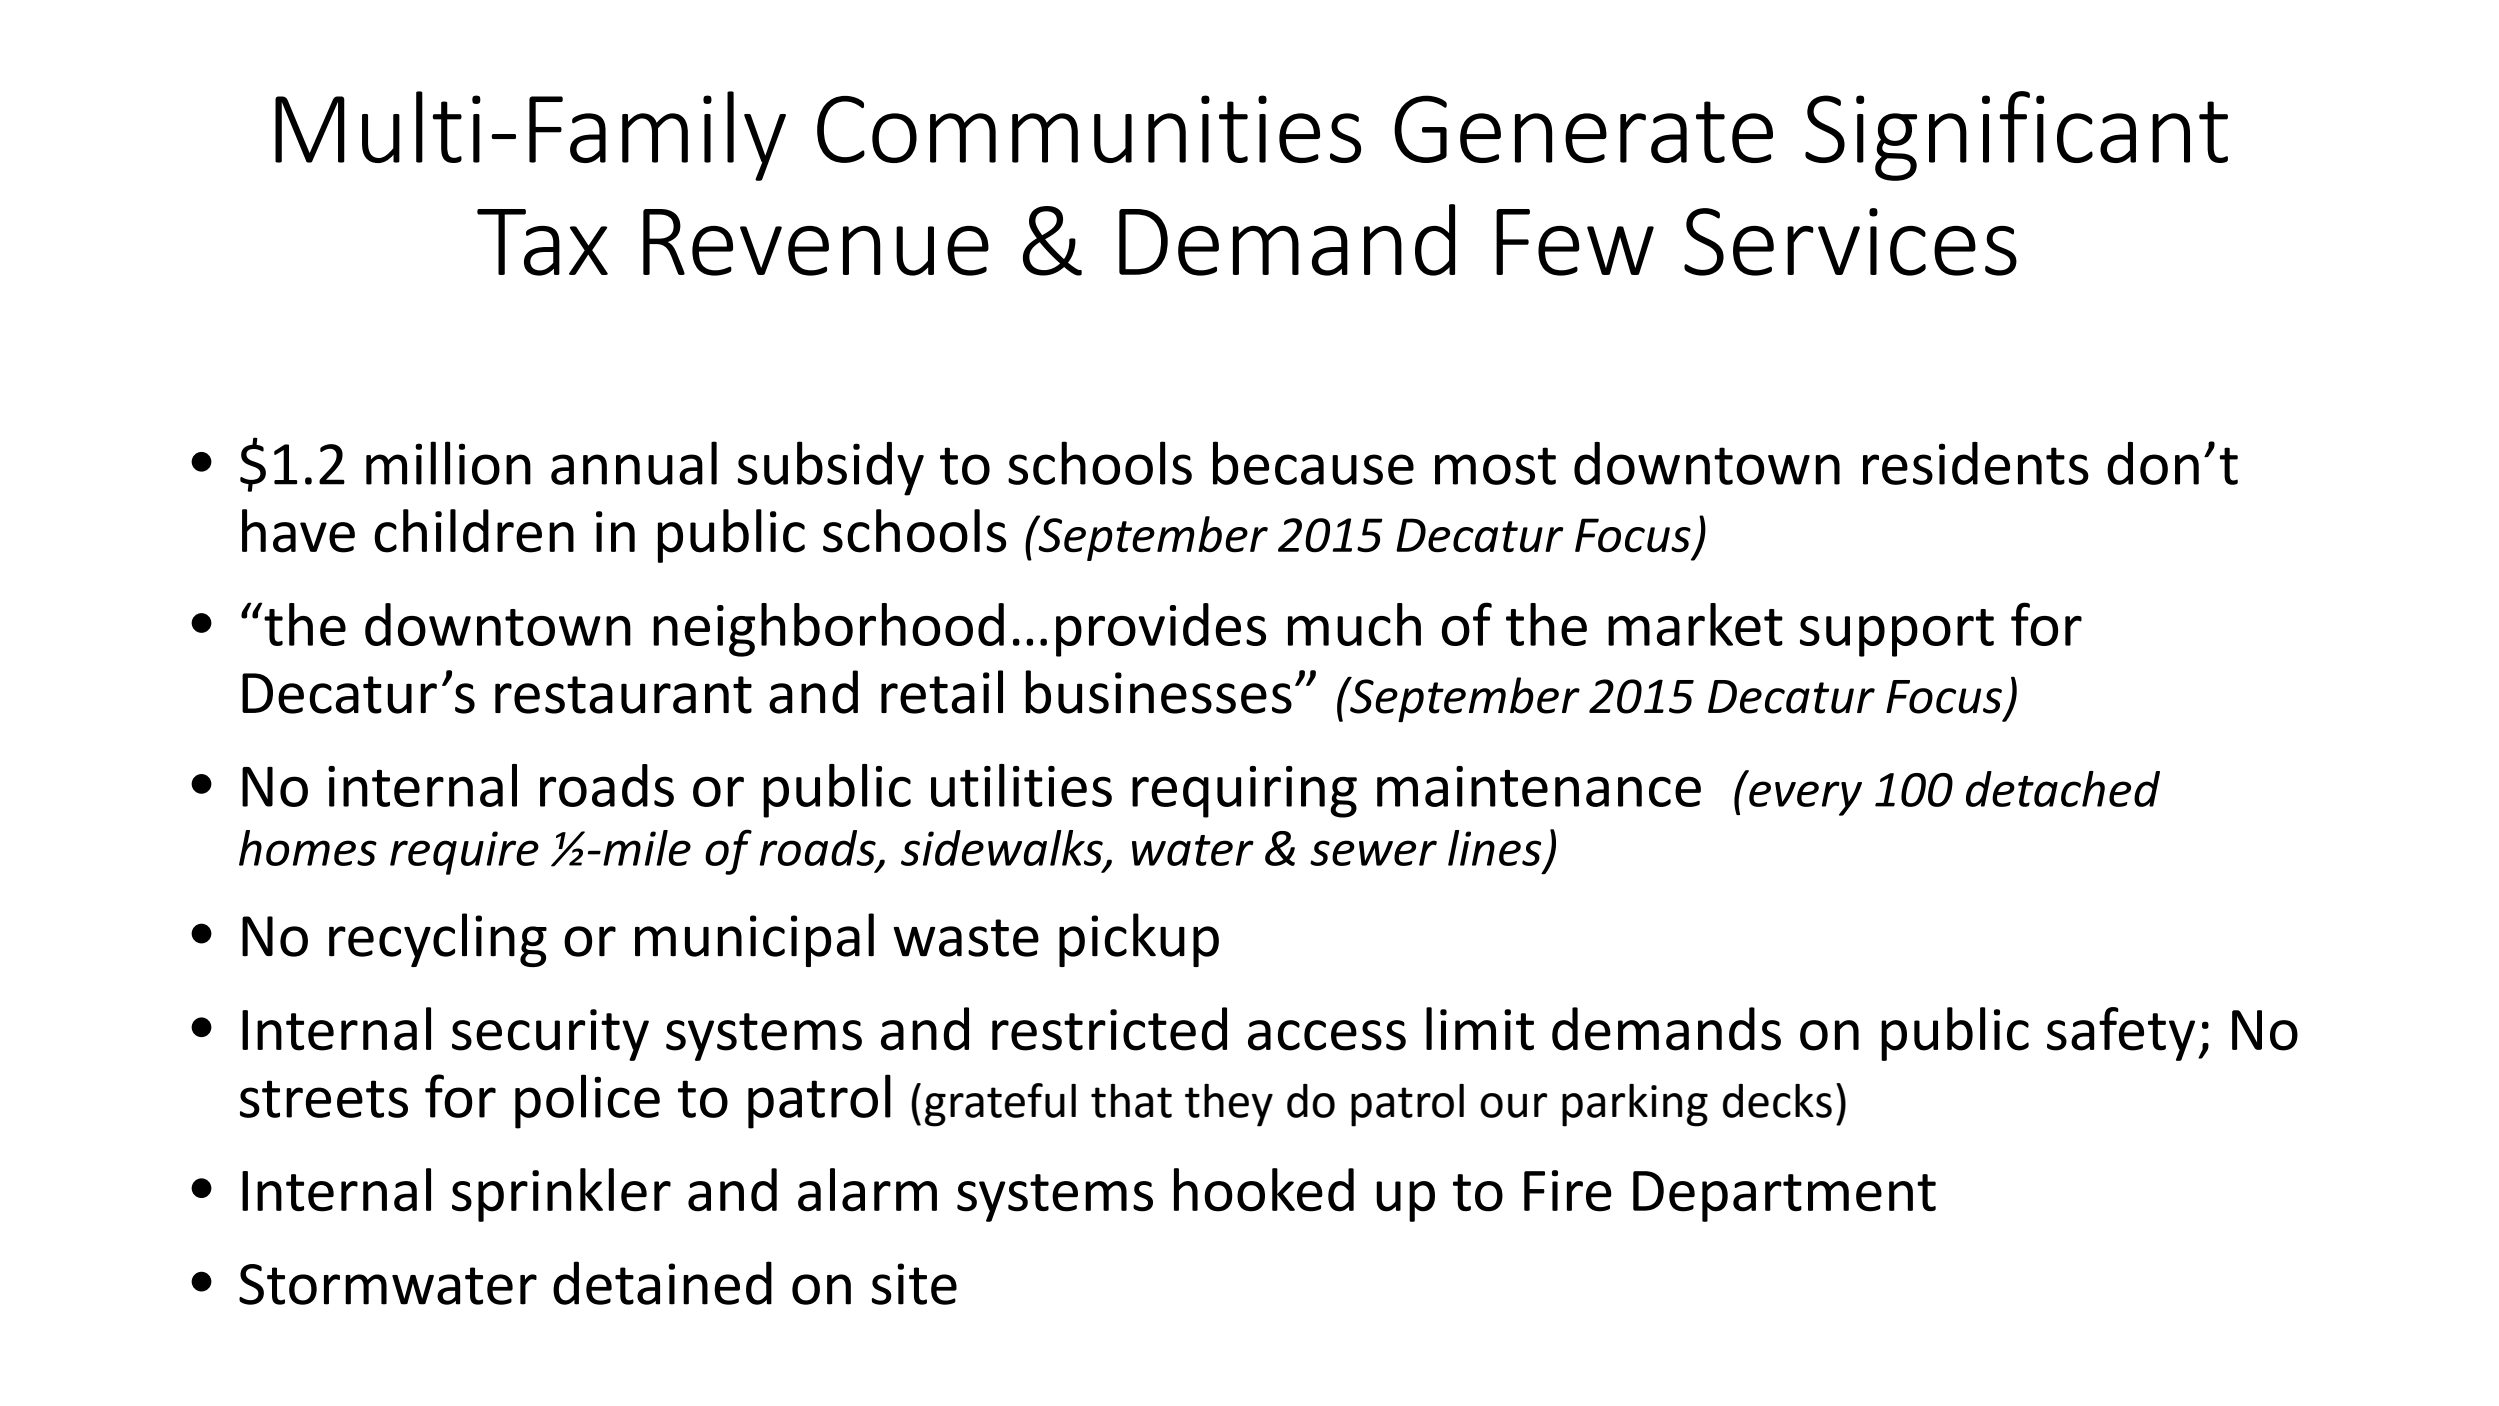  I want to click on Tax, so click(542, 242).
